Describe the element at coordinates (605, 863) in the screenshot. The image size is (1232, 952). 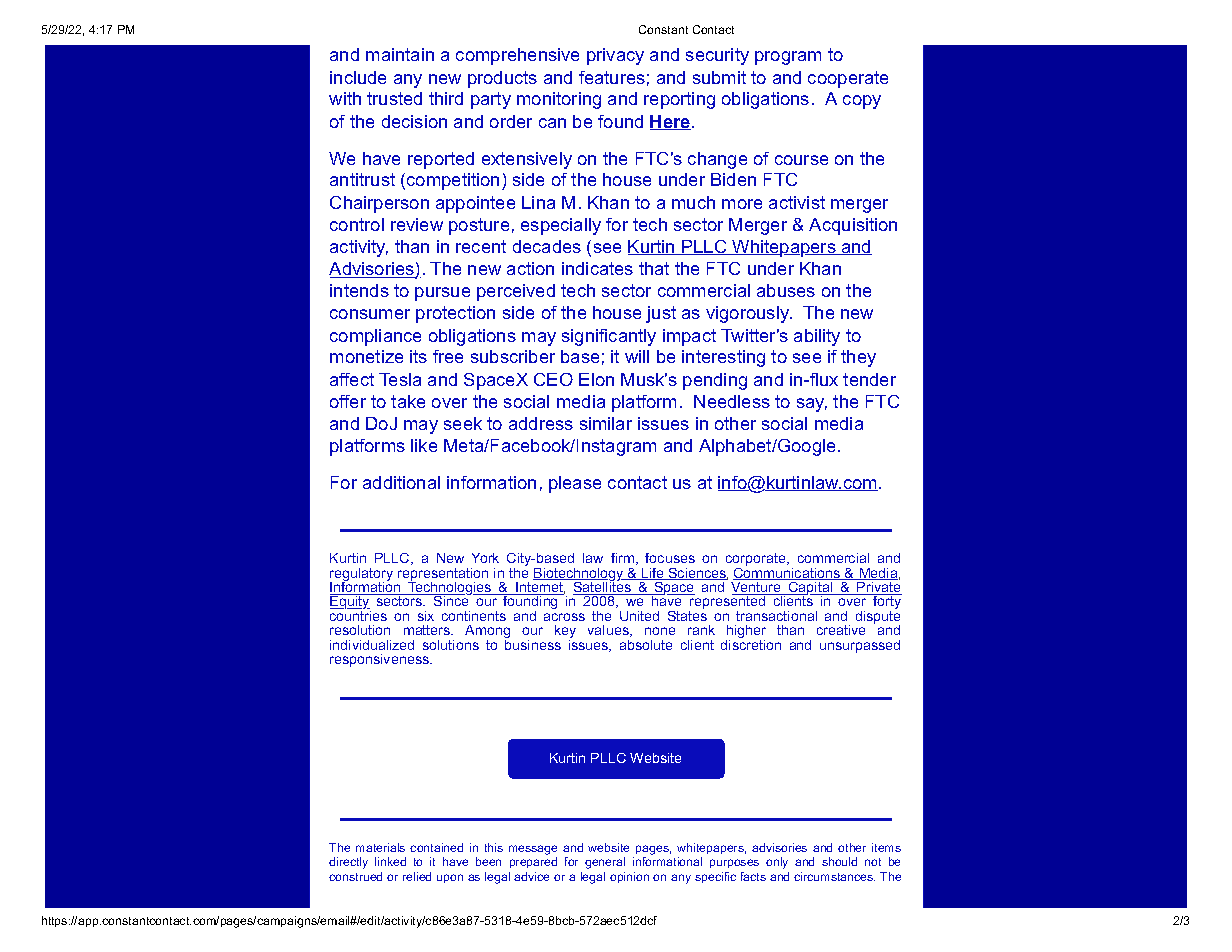
I see `general` at that location.
